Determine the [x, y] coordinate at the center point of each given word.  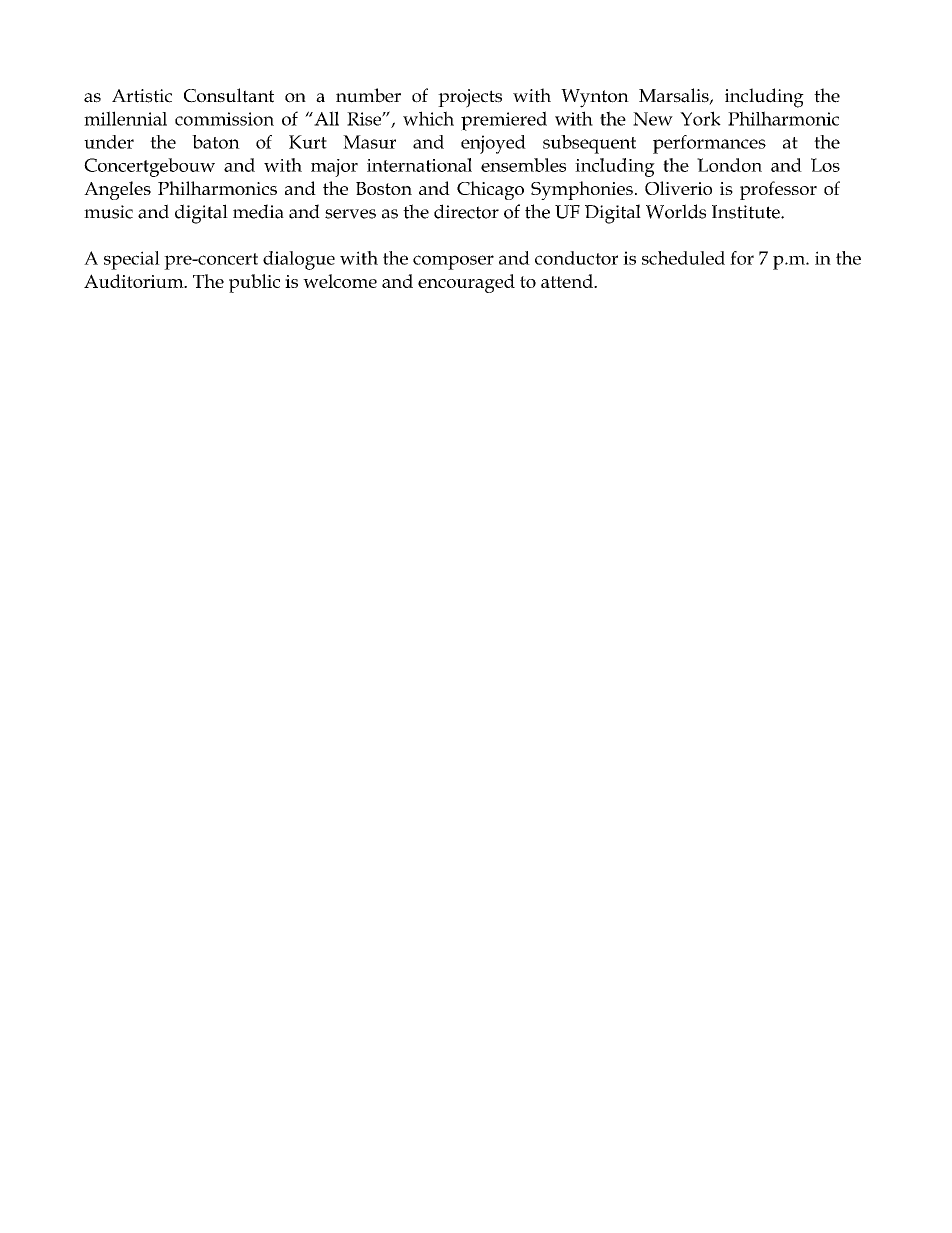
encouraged [466, 283]
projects [470, 98]
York [700, 118]
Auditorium [135, 281]
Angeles [117, 190]
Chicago [490, 190]
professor [778, 190]
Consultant [229, 95]
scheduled [683, 258]
